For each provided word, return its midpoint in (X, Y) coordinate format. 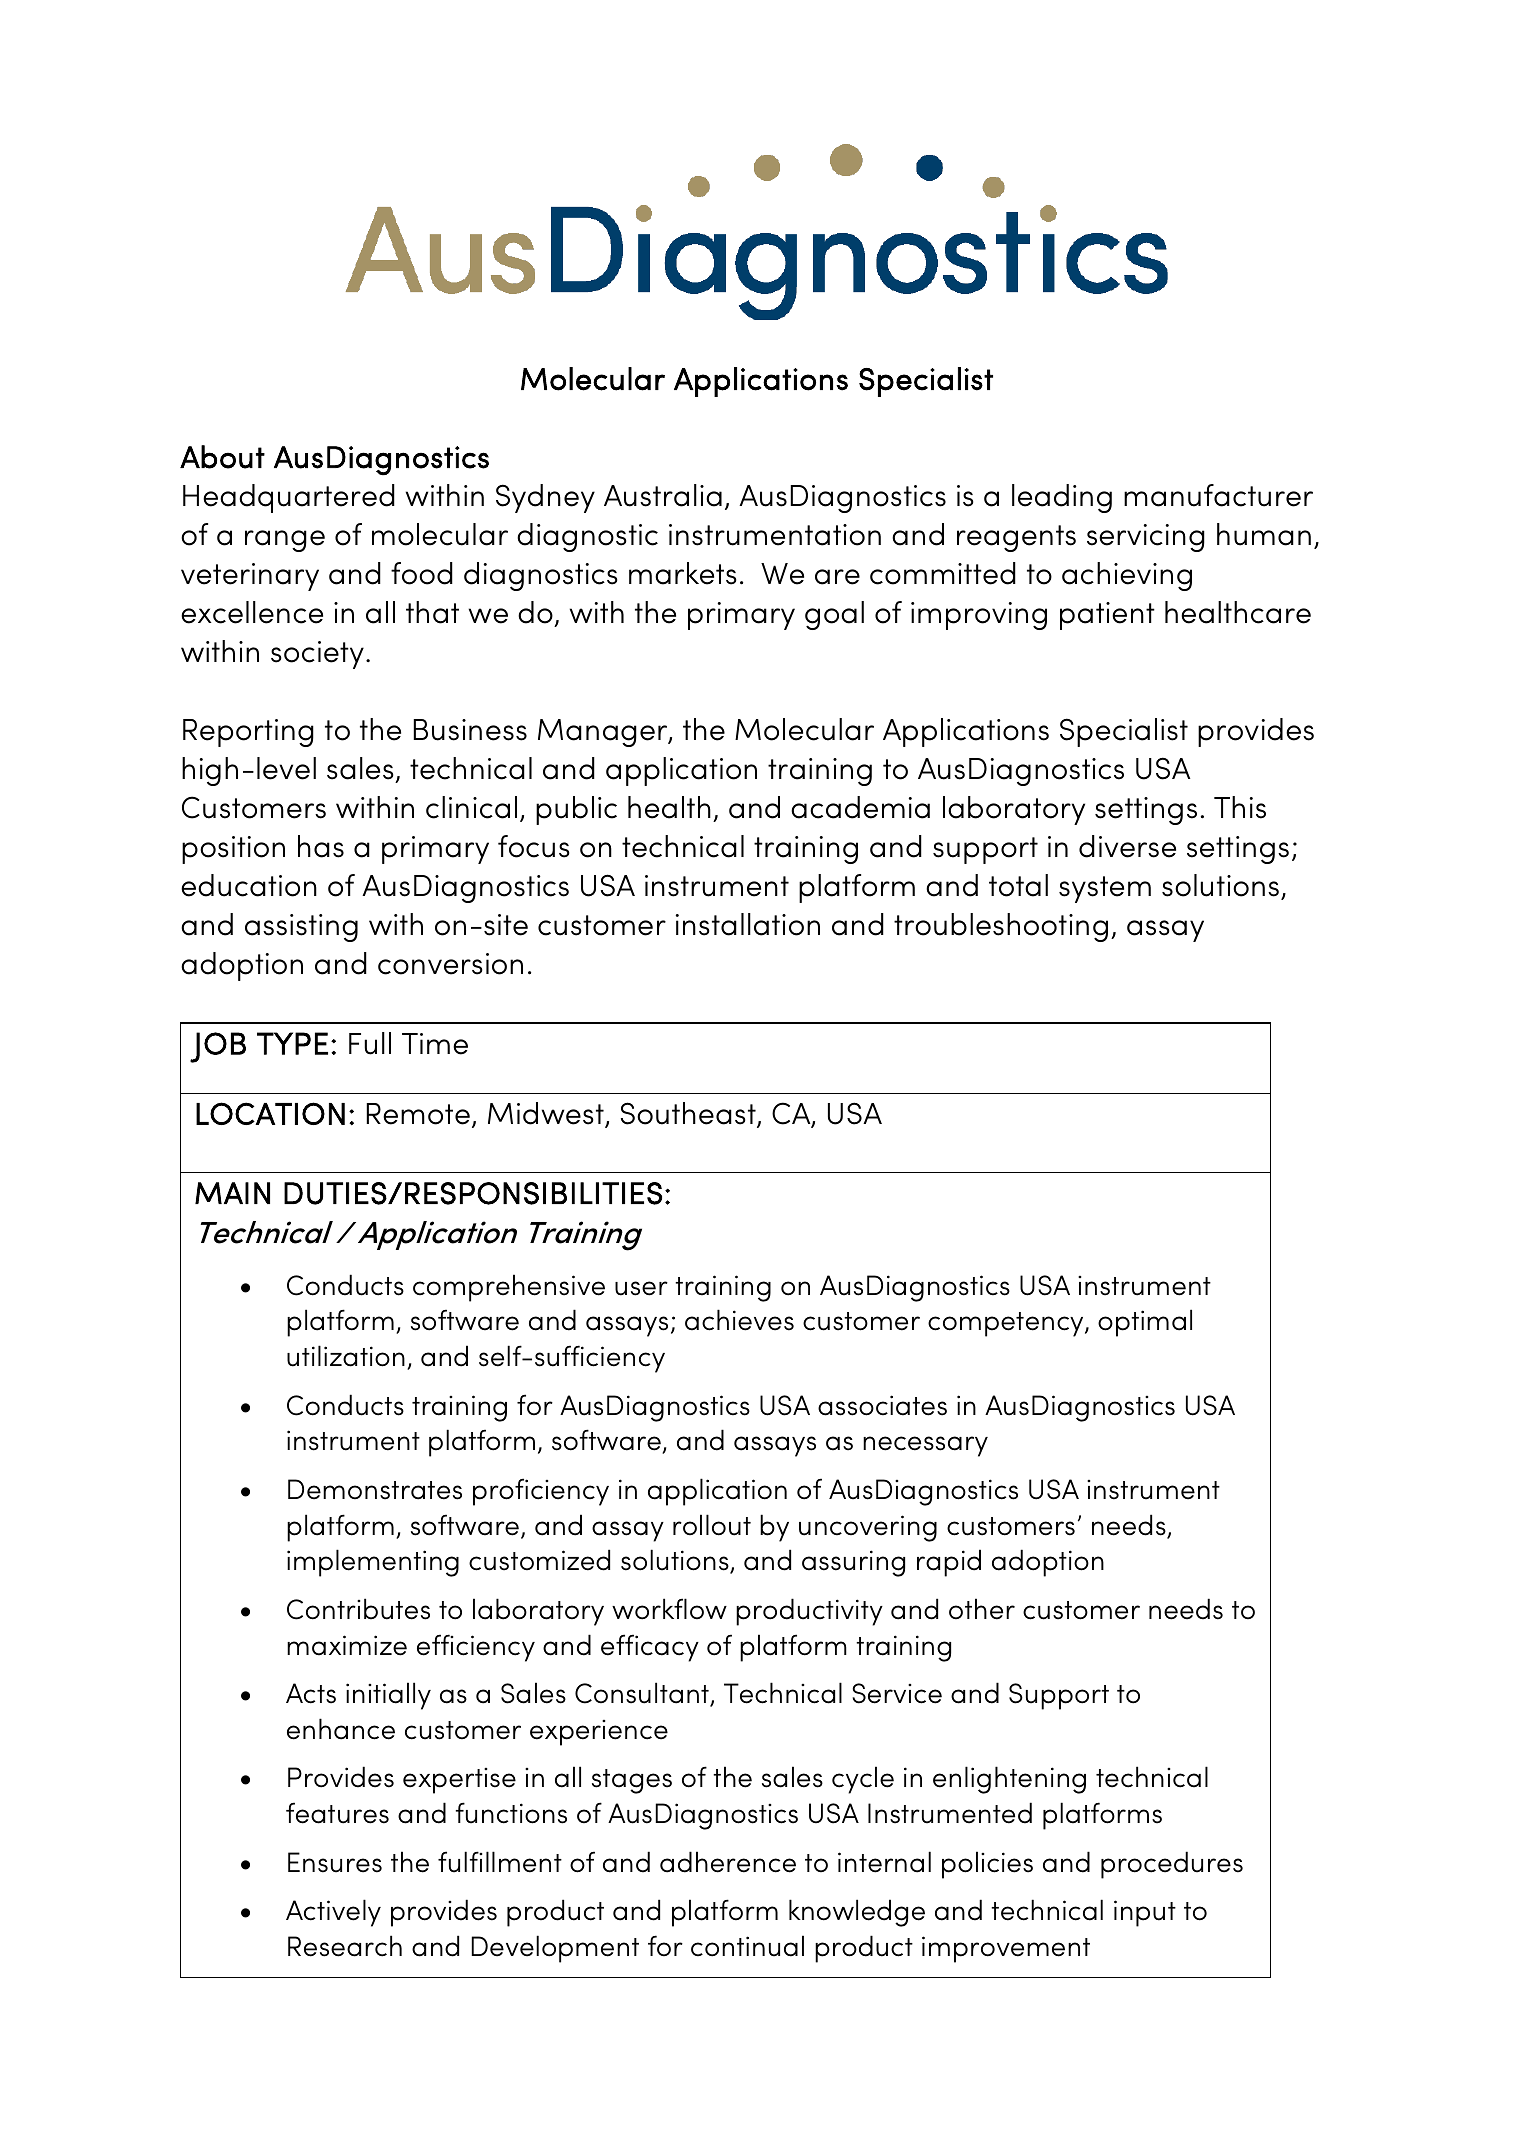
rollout (712, 1525)
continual (747, 1946)
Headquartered (289, 498)
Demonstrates (375, 1489)
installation (748, 924)
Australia (663, 495)
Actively (333, 1913)
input (1145, 1913)
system (1105, 889)
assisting (301, 928)
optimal (1145, 1323)
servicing (1146, 538)
